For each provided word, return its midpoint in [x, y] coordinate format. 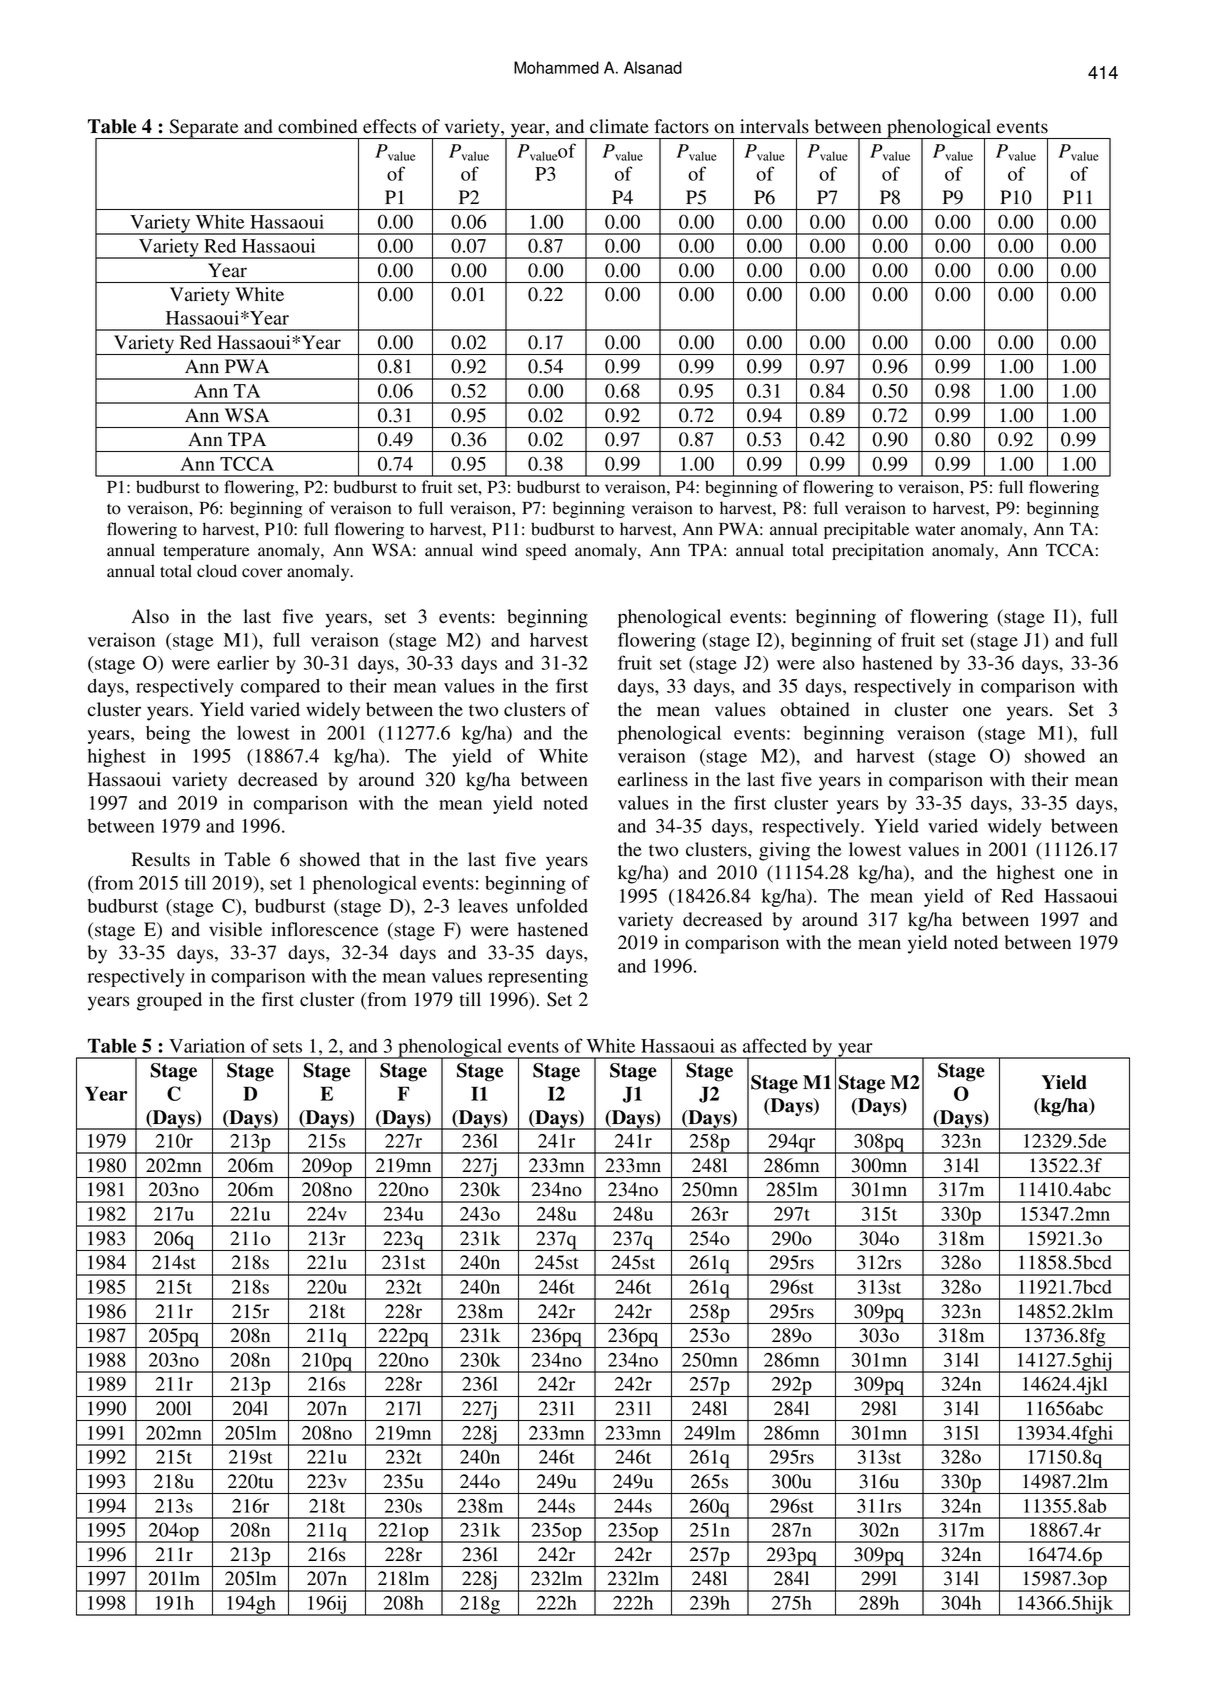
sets [287, 1047]
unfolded [552, 905]
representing [538, 978]
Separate [204, 129]
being [168, 734]
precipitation [878, 551]
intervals [774, 126]
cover [262, 573]
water [935, 530]
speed [546, 551]
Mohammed [556, 67]
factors [681, 126]
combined [317, 126]
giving [784, 851]
